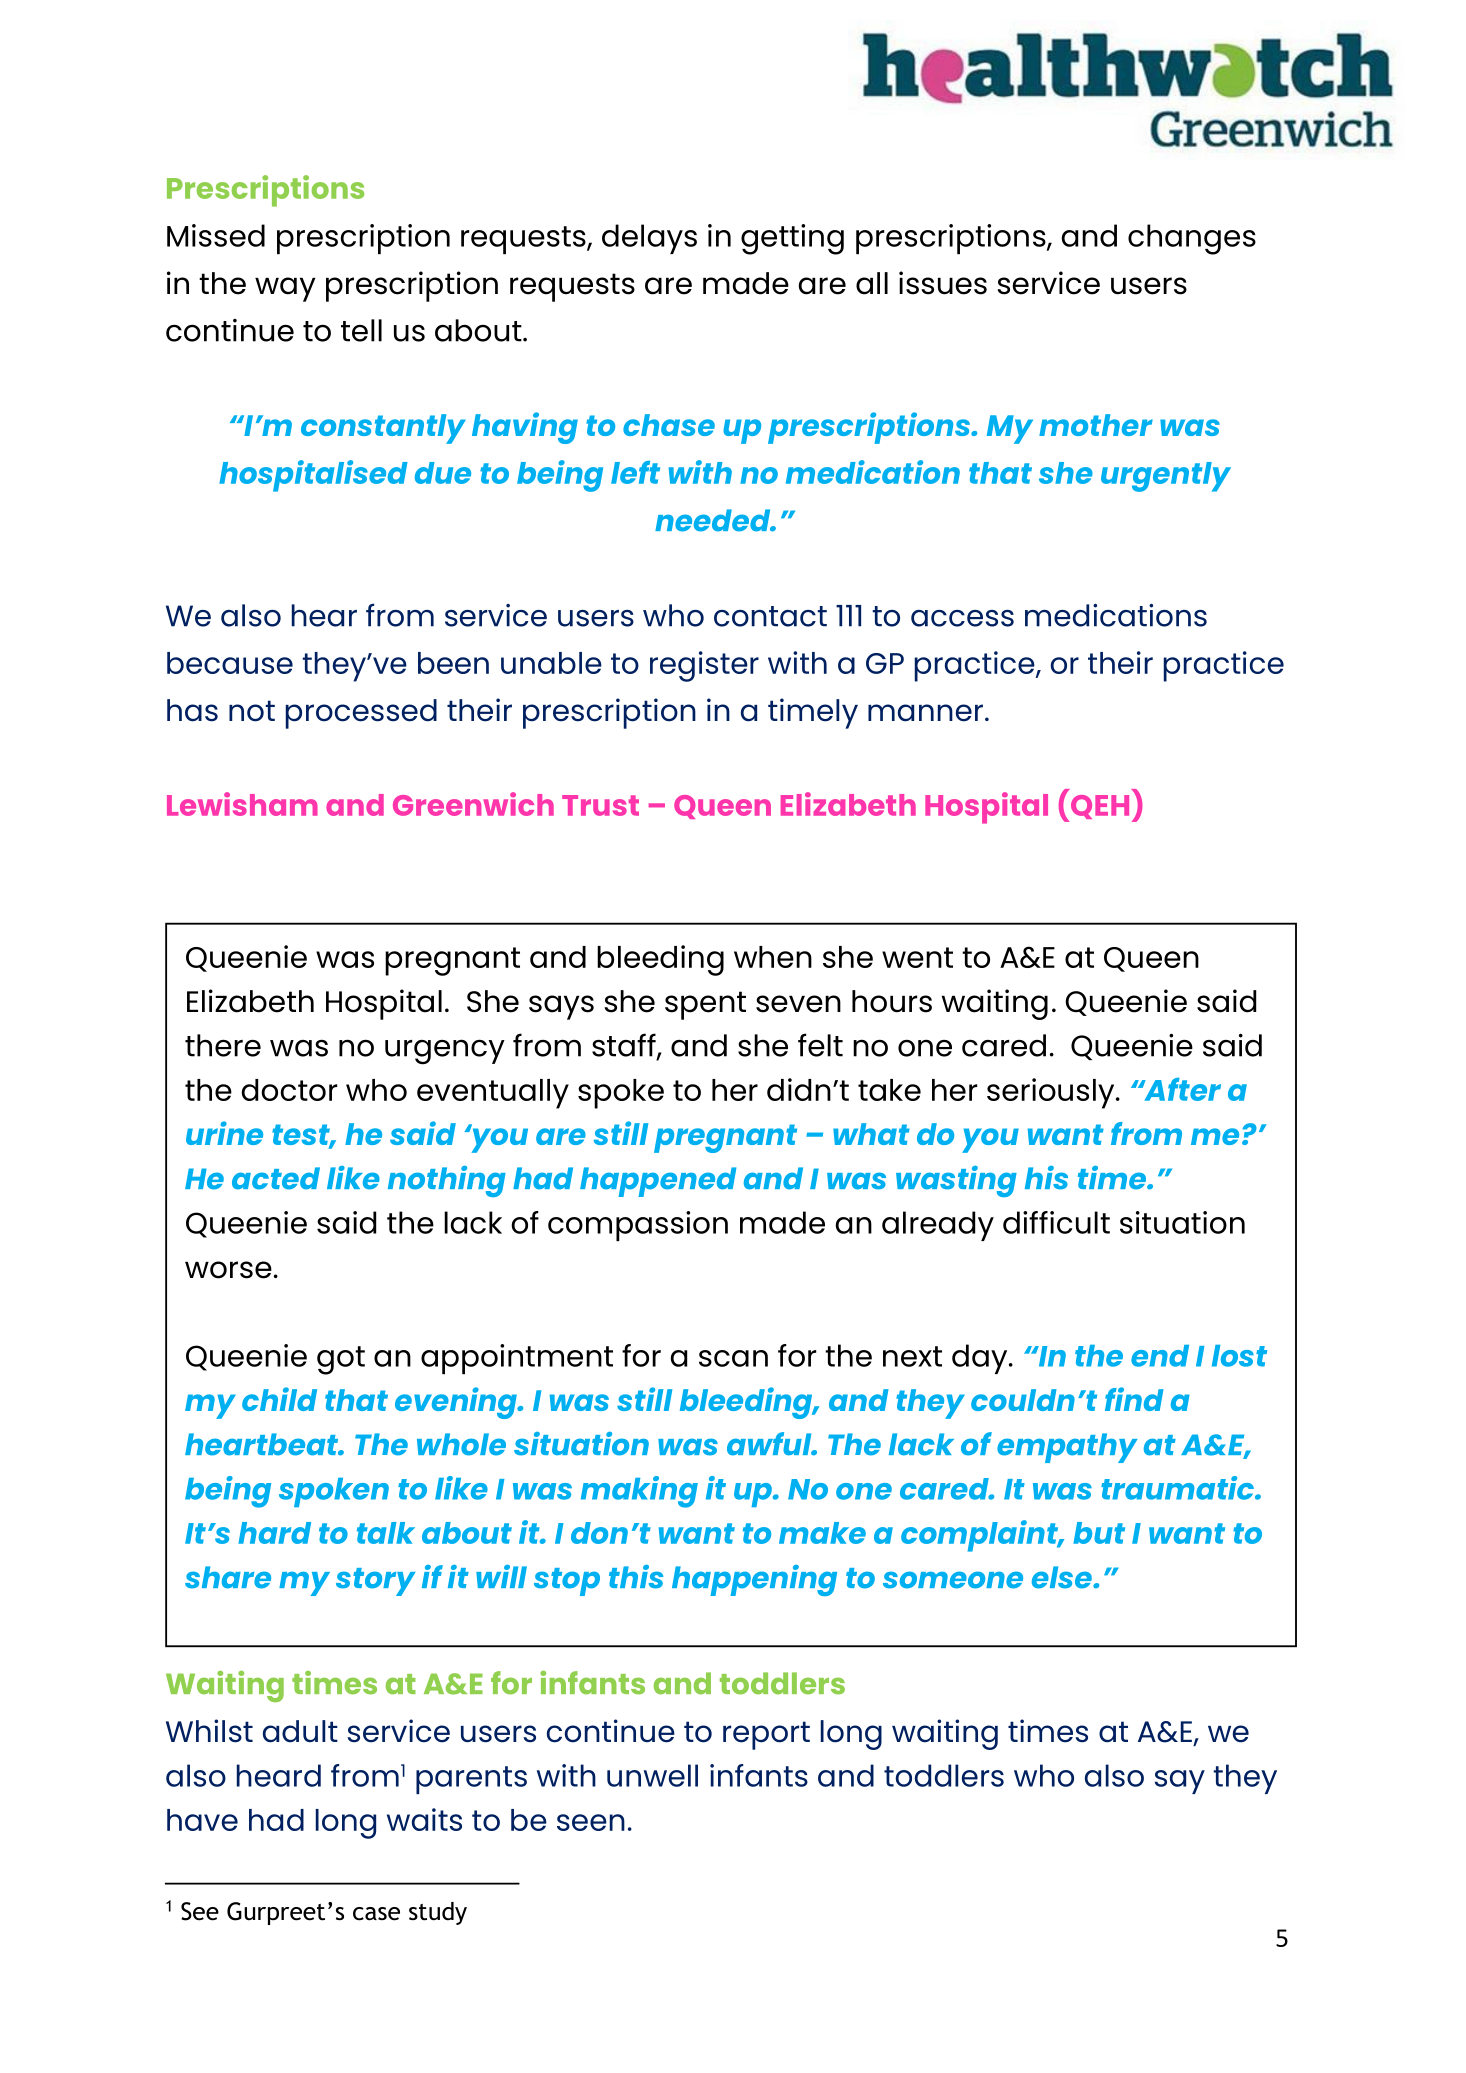 The image size is (1466, 2073). What do you see at coordinates (1067, 1448) in the document?
I see `empathy` at bounding box center [1067, 1448].
